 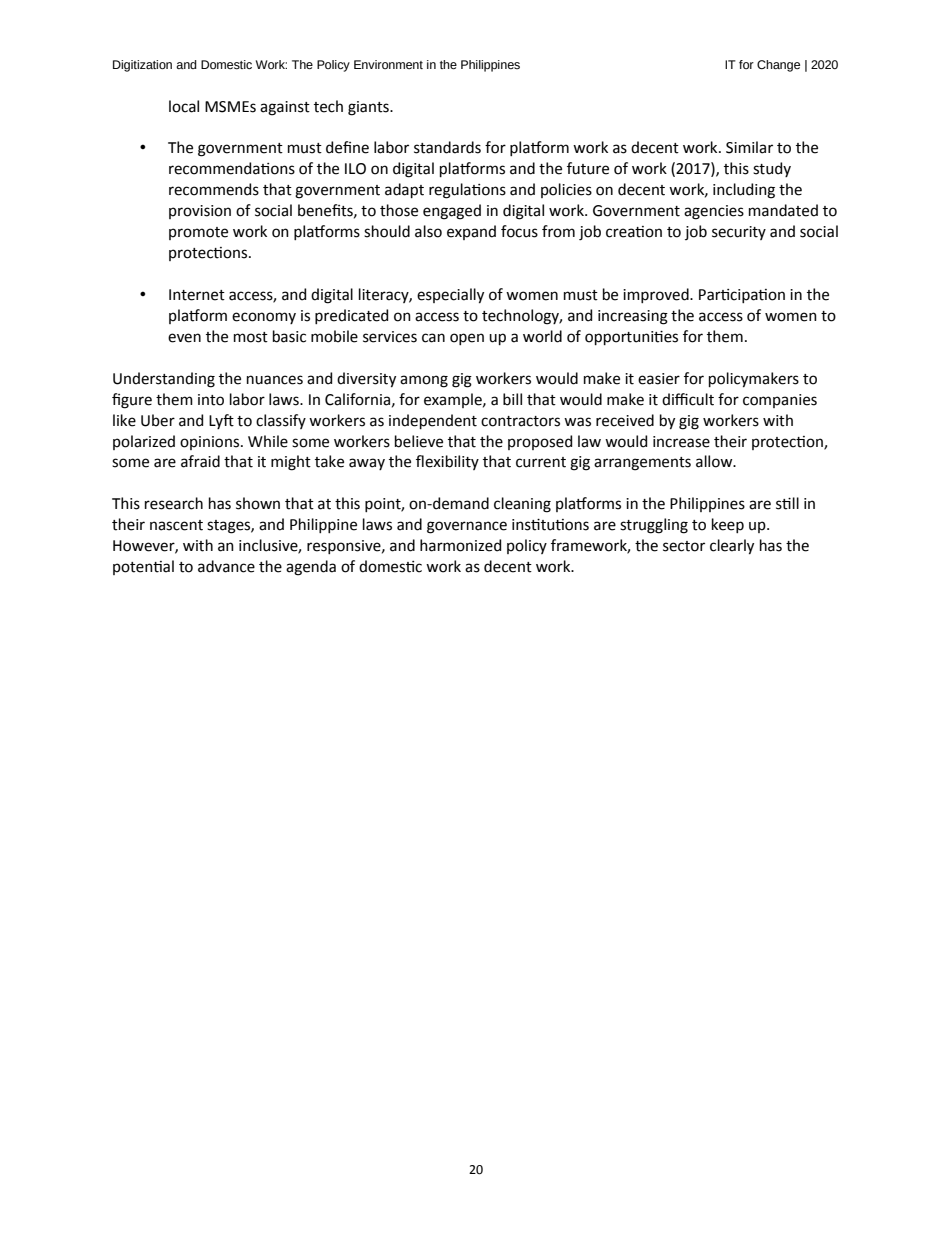 I want to click on security, so click(x=739, y=233).
